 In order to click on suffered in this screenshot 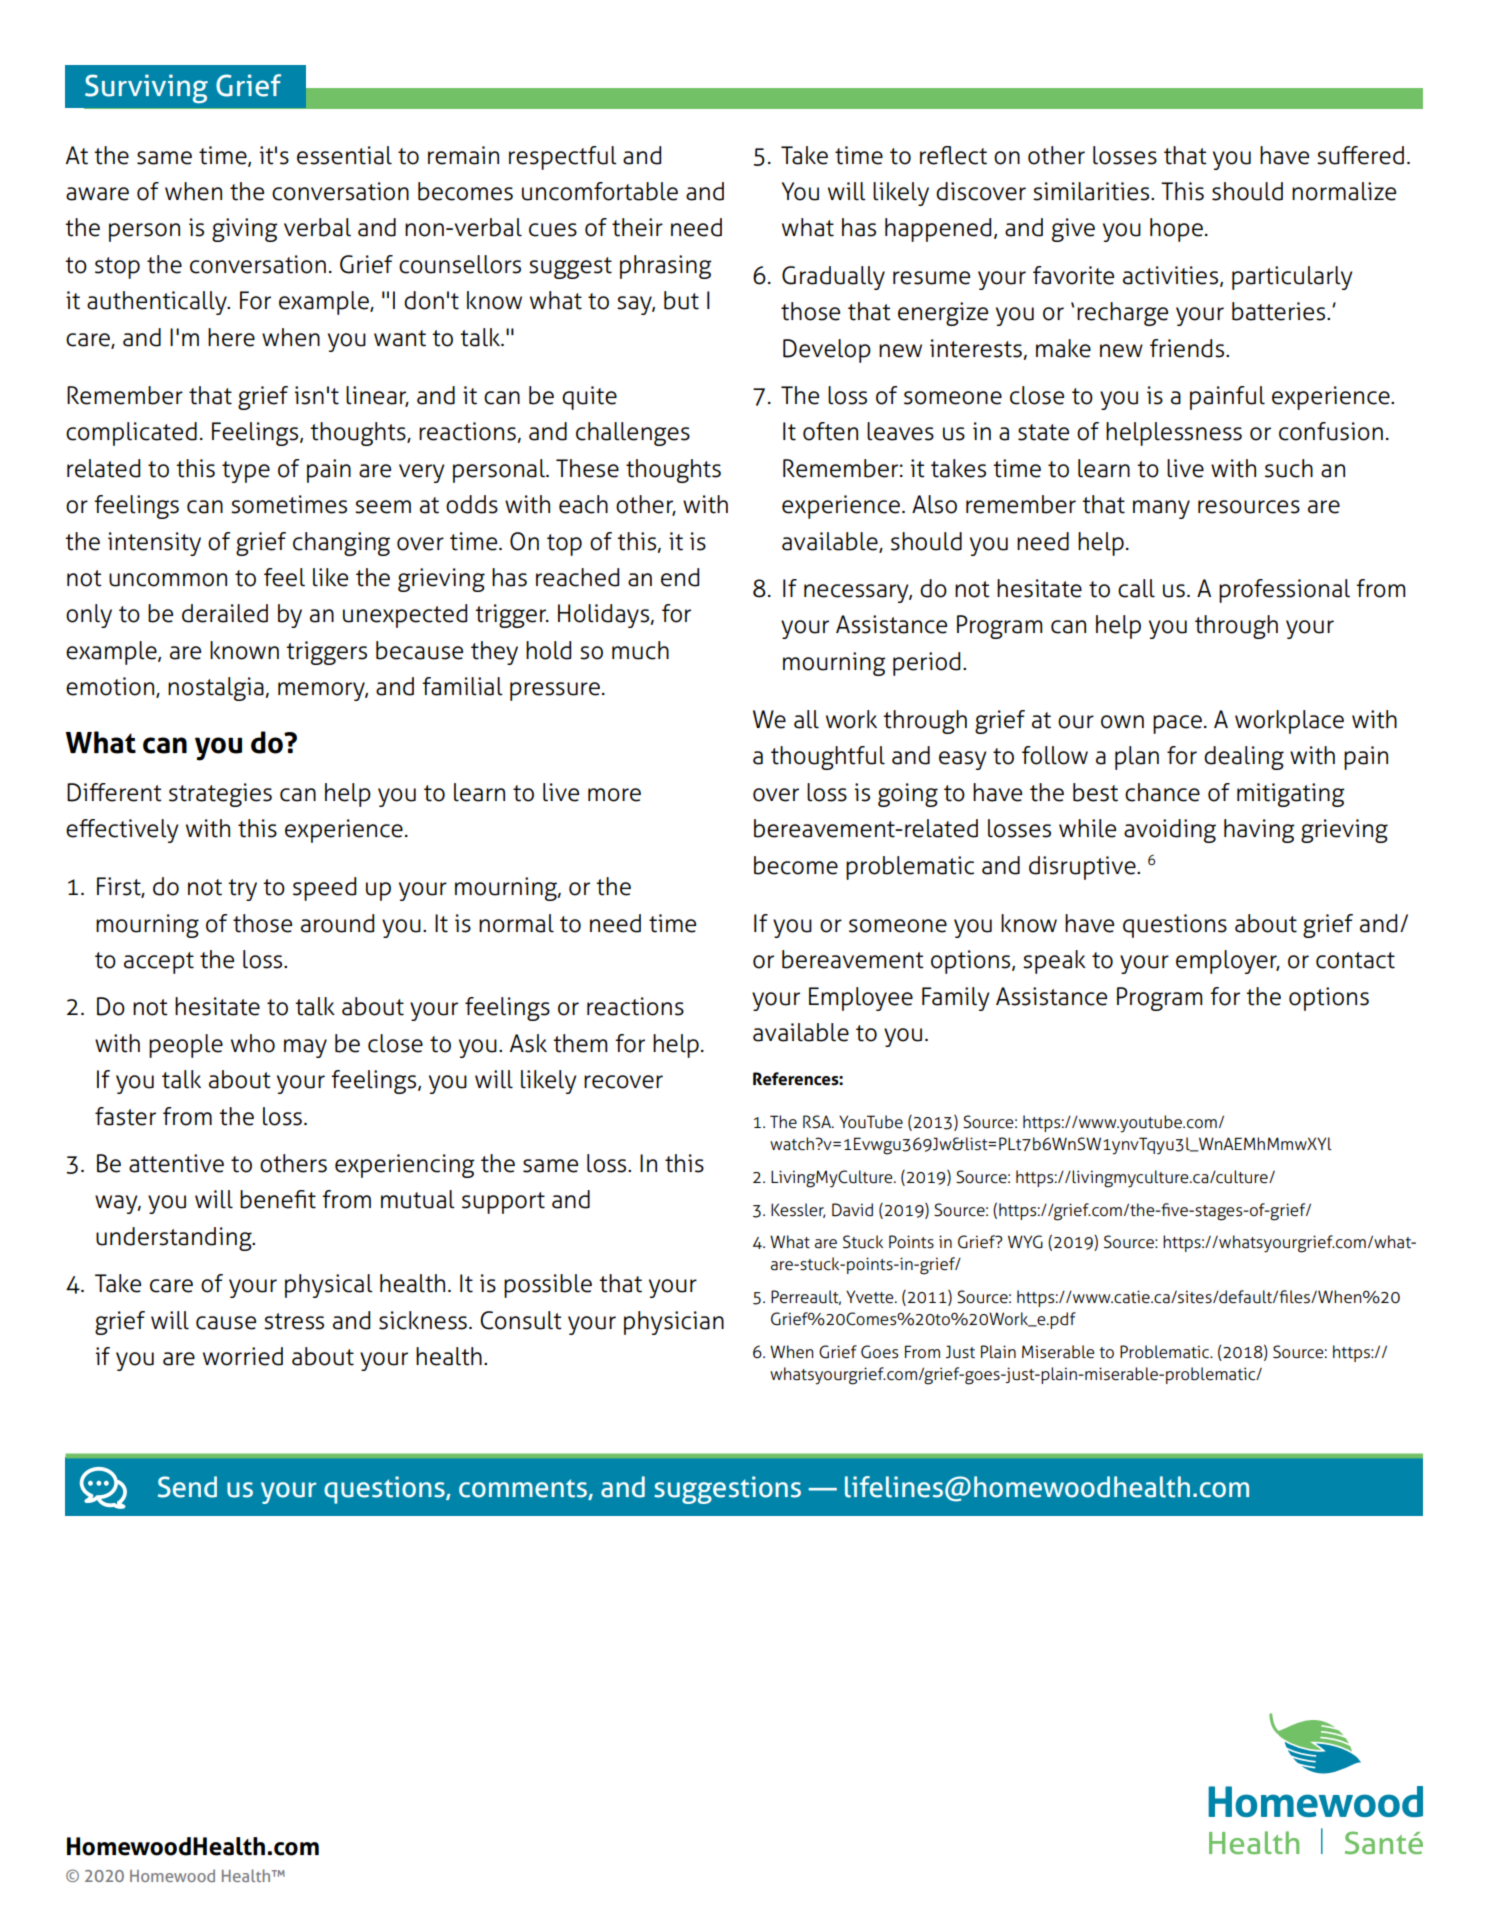, I will do `click(1360, 155)`.
